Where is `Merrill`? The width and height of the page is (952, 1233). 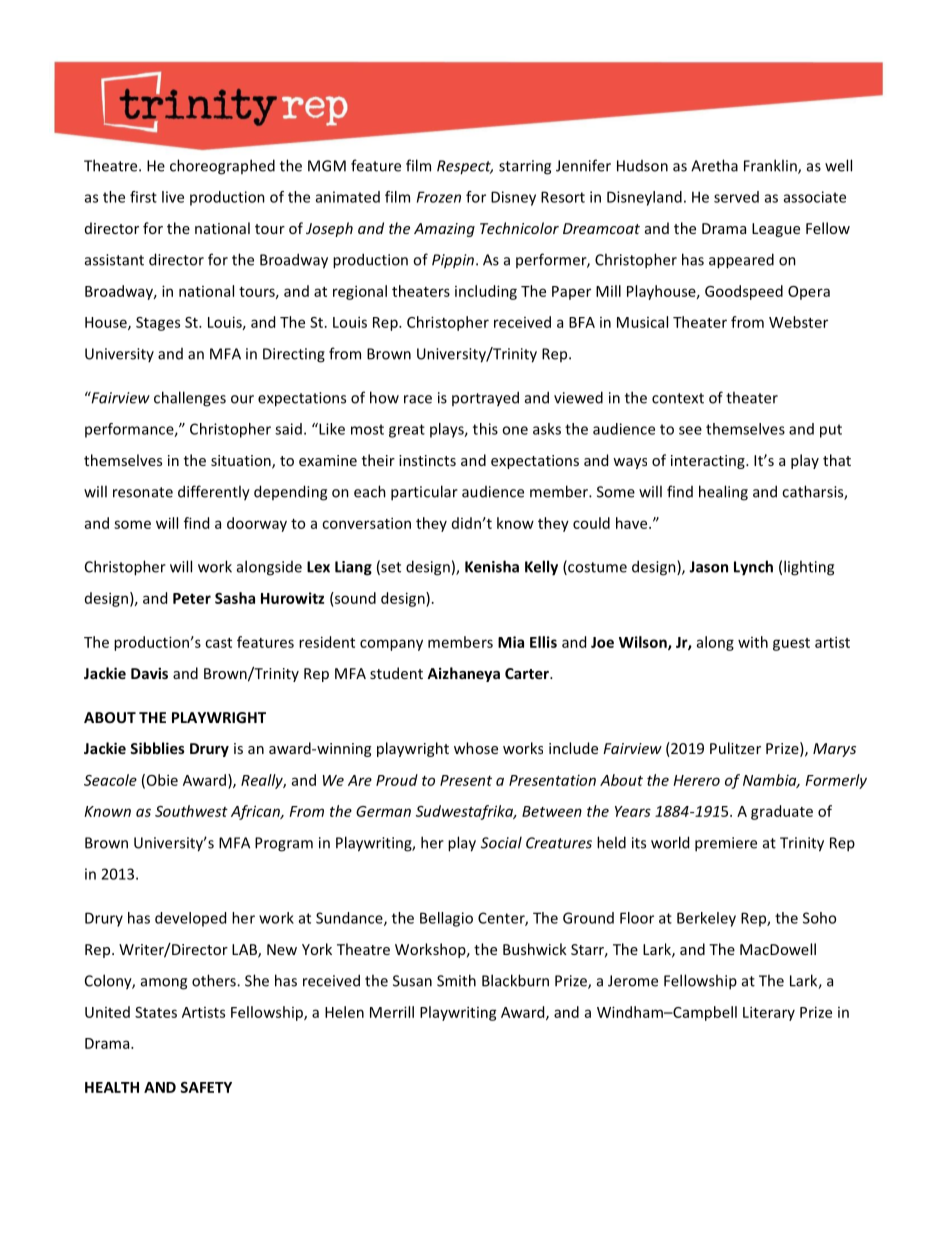
Merrill is located at coordinates (392, 1012).
